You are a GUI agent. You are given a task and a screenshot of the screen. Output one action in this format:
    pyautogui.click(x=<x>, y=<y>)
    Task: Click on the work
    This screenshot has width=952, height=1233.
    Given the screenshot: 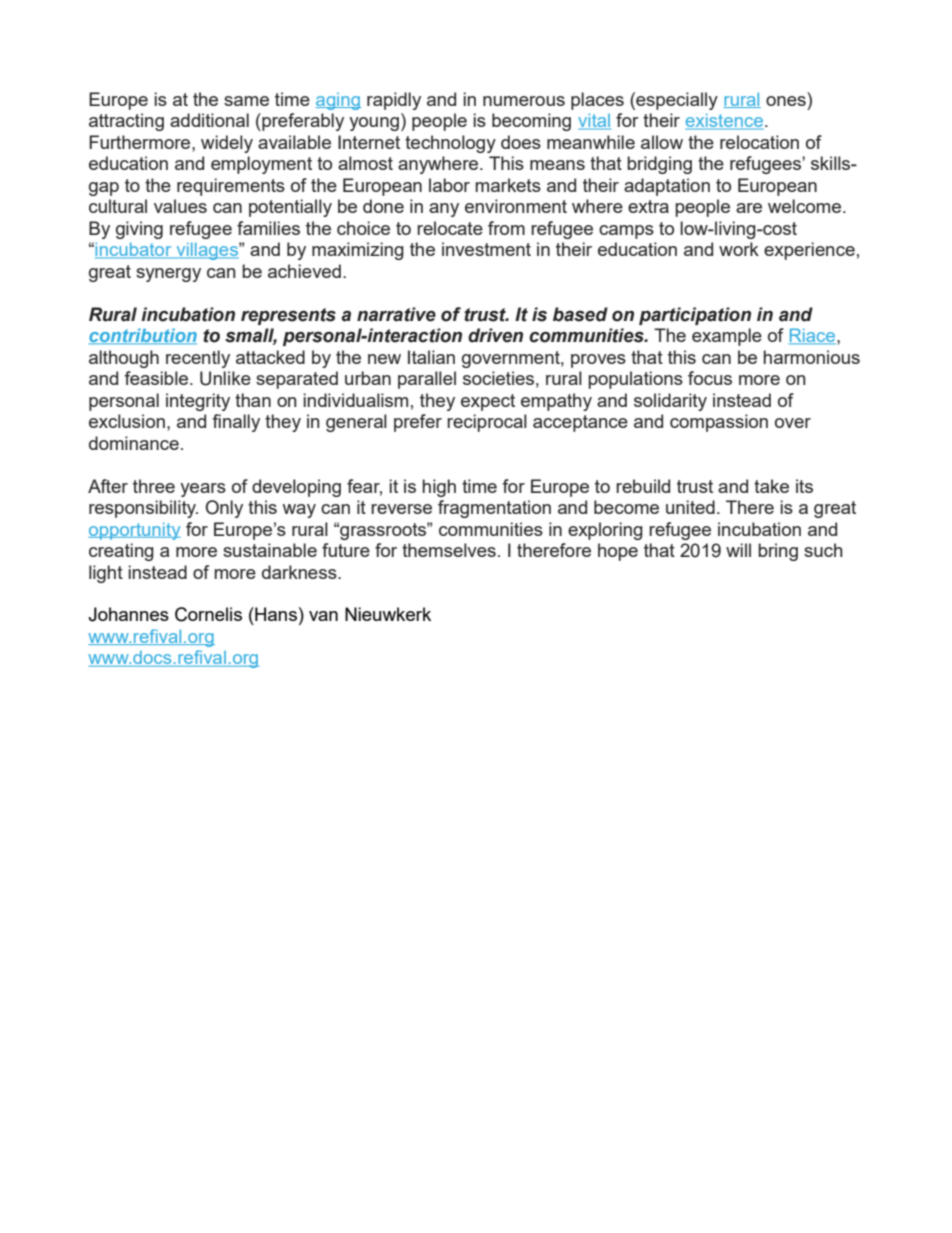 What is the action you would take?
    pyautogui.click(x=739, y=249)
